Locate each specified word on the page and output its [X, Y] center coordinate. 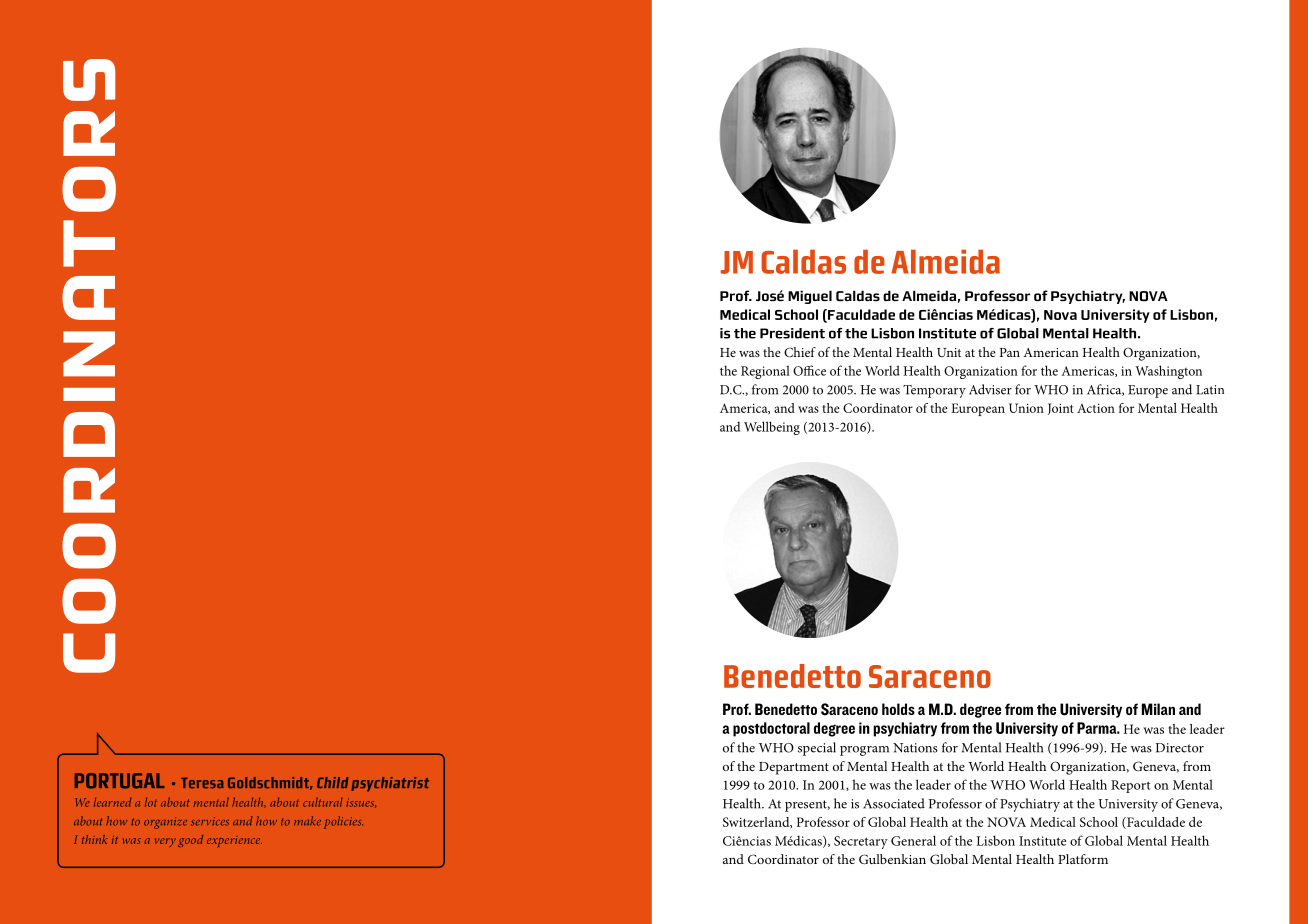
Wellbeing [772, 428]
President [792, 333]
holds [898, 709]
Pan [1010, 352]
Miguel [810, 297]
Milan [1158, 709]
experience [234, 841]
